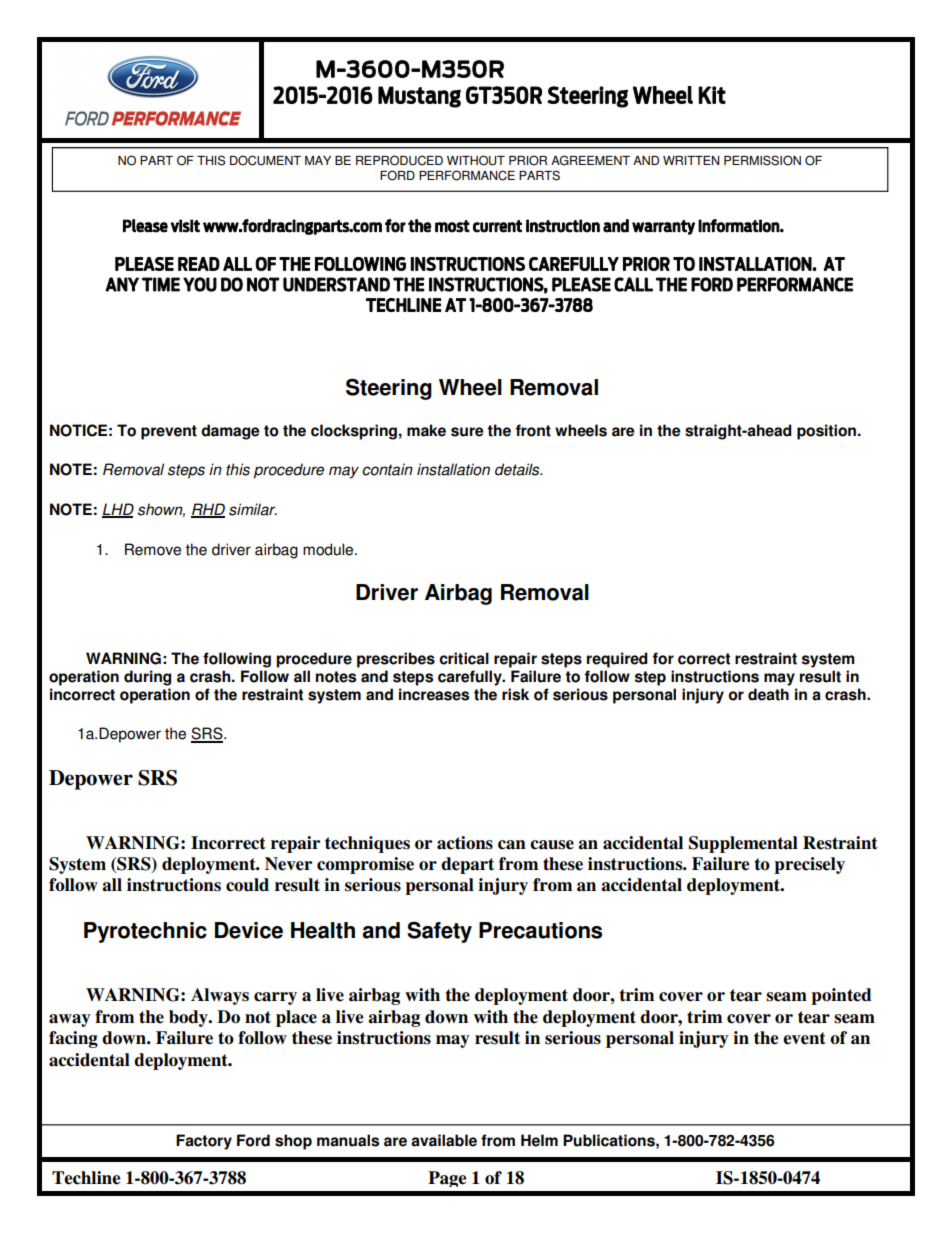 The height and width of the screenshot is (1233, 952). I want to click on Factory, so click(204, 1142).
